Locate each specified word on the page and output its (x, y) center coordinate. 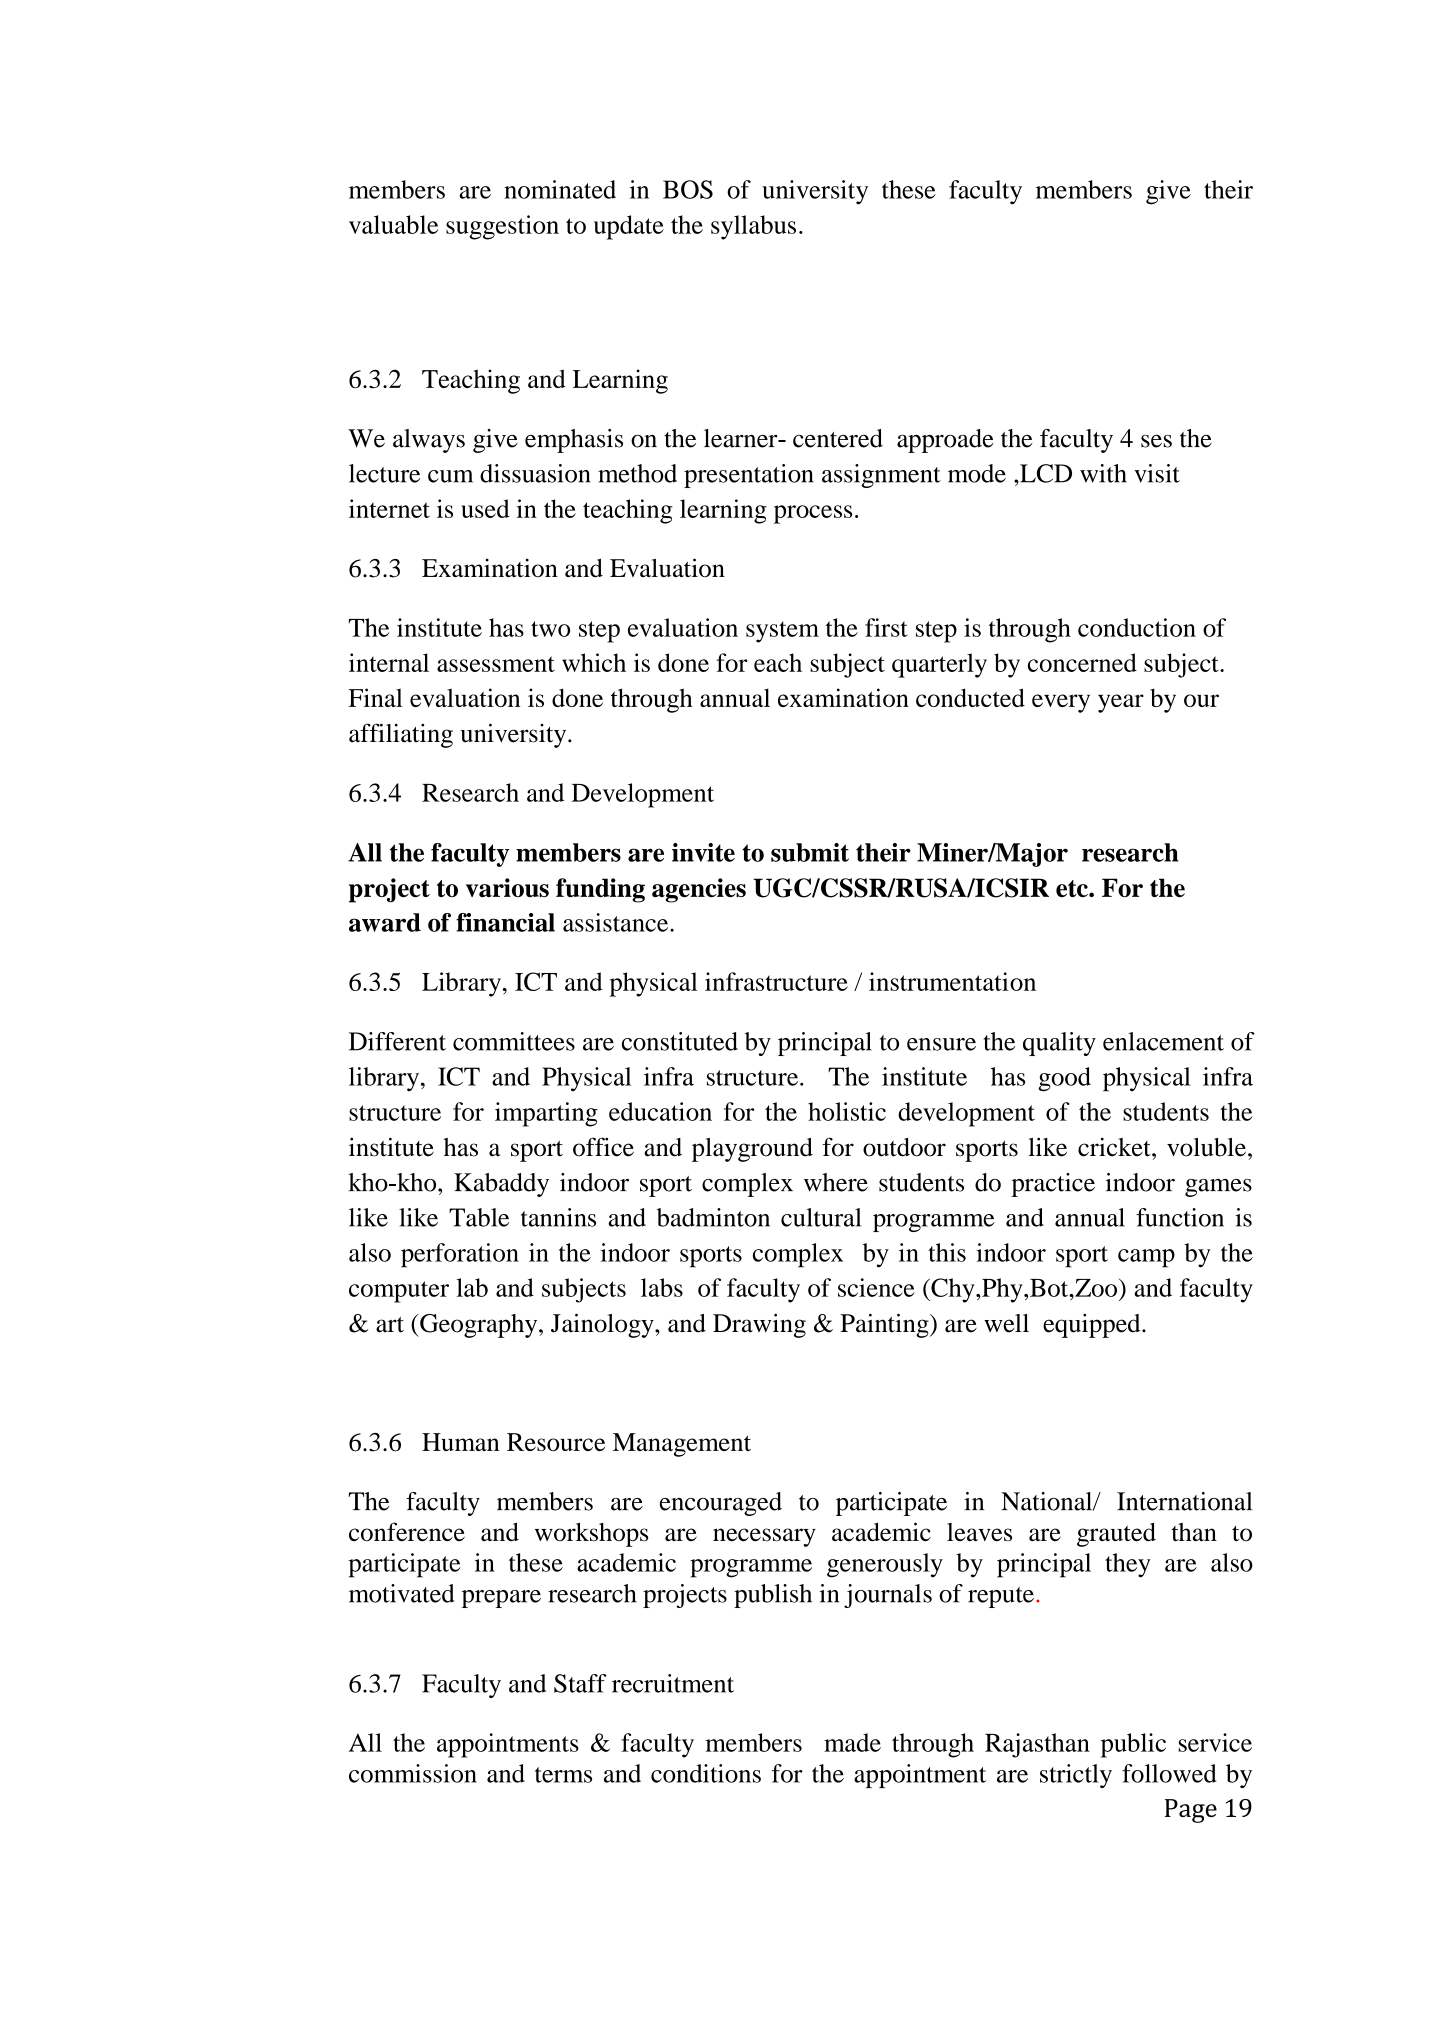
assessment (496, 664)
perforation (460, 1255)
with (1103, 473)
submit (810, 852)
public (1133, 1745)
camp (1146, 1258)
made (852, 1742)
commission (413, 1773)
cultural (821, 1217)
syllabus (753, 227)
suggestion (502, 227)
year (1121, 703)
